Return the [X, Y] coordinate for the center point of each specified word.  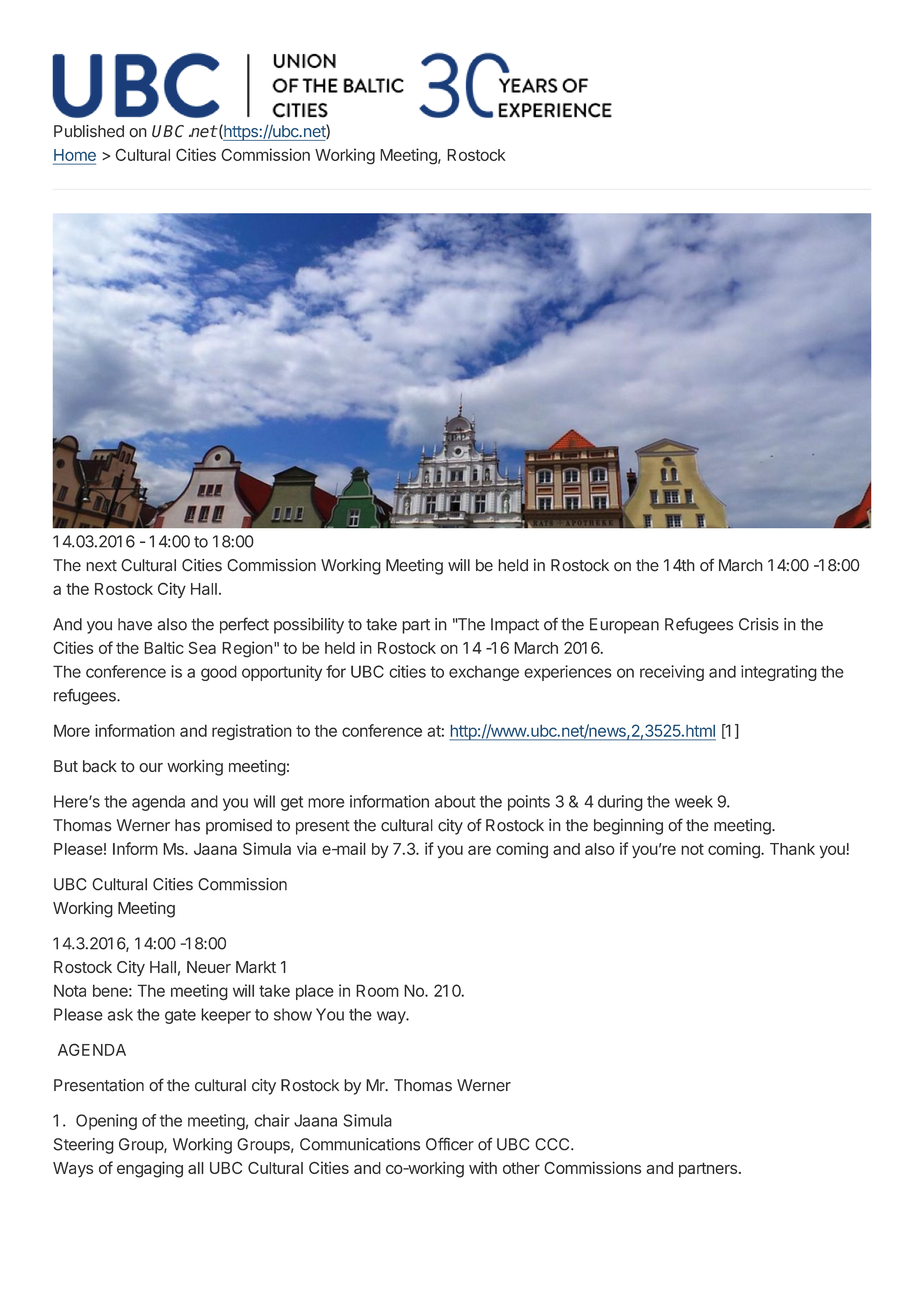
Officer [450, 1144]
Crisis [759, 624]
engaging [150, 1169]
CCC [553, 1144]
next [101, 566]
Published [89, 131]
